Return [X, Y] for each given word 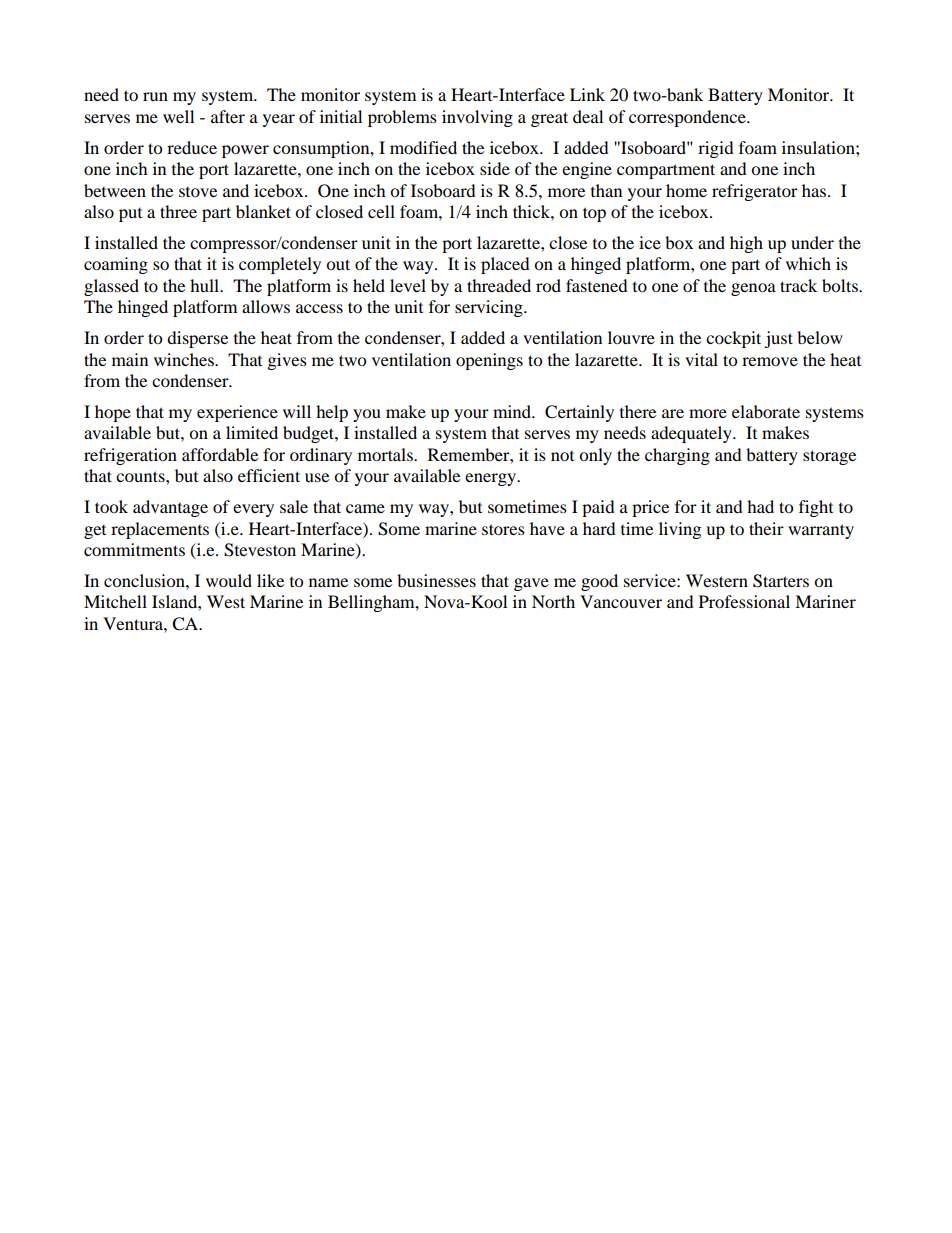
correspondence [688, 118]
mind [513, 411]
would [229, 580]
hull [206, 285]
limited [252, 432]
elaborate [766, 411]
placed [505, 265]
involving [477, 118]
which [808, 263]
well [178, 116]
